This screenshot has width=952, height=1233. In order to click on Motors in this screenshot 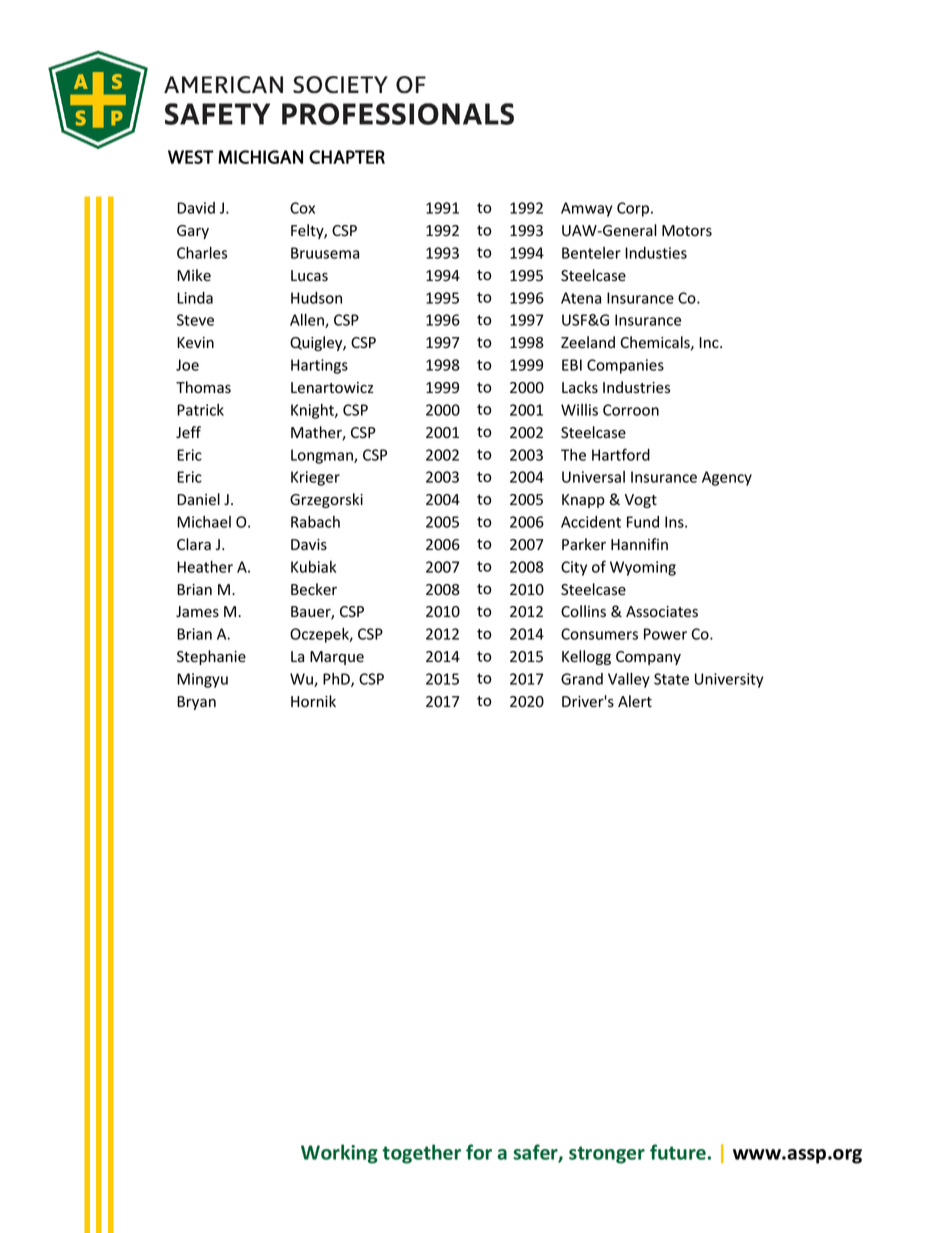, I will do `click(687, 231)`.
